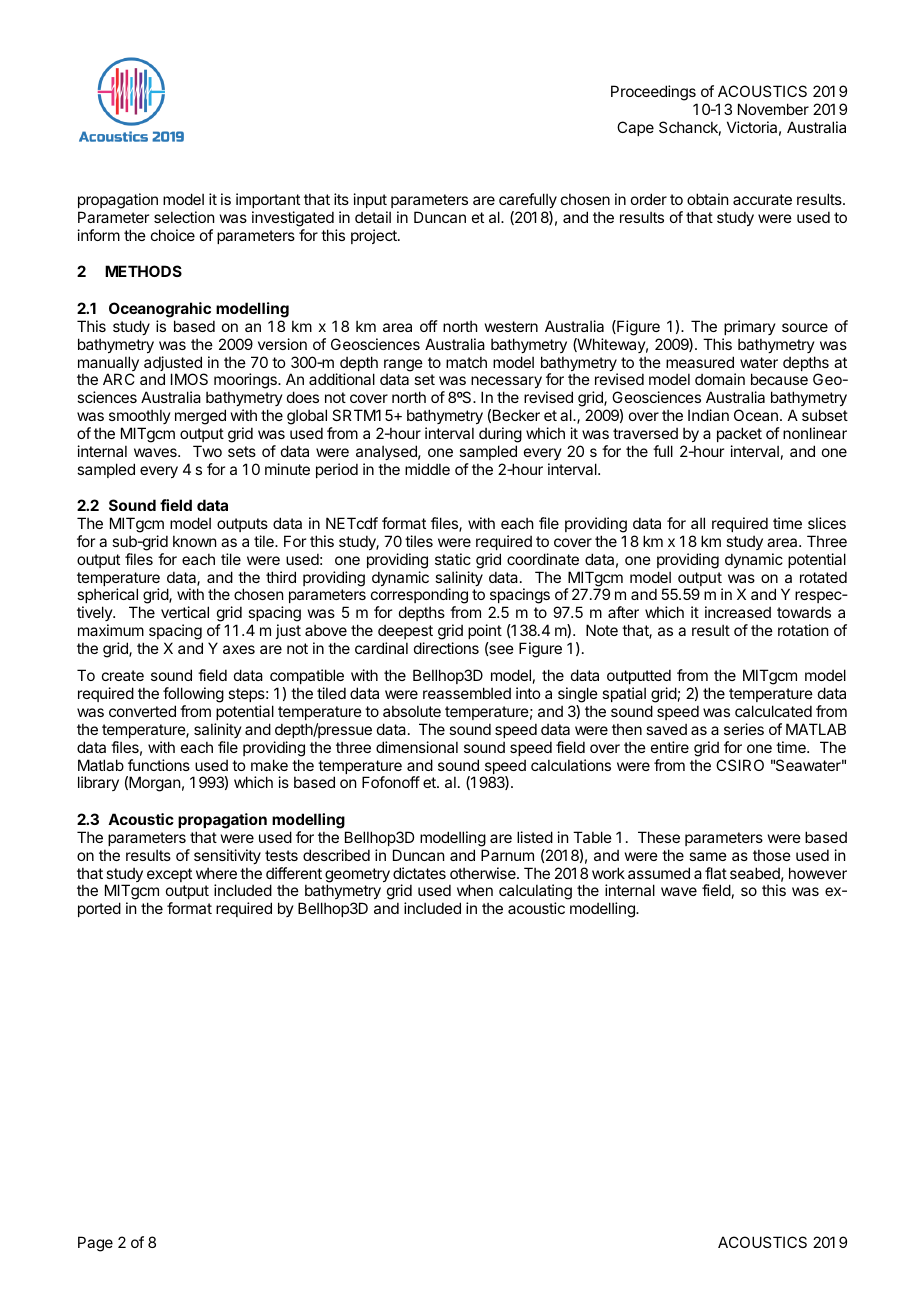 This screenshot has height=1308, width=924. I want to click on except, so click(169, 875).
